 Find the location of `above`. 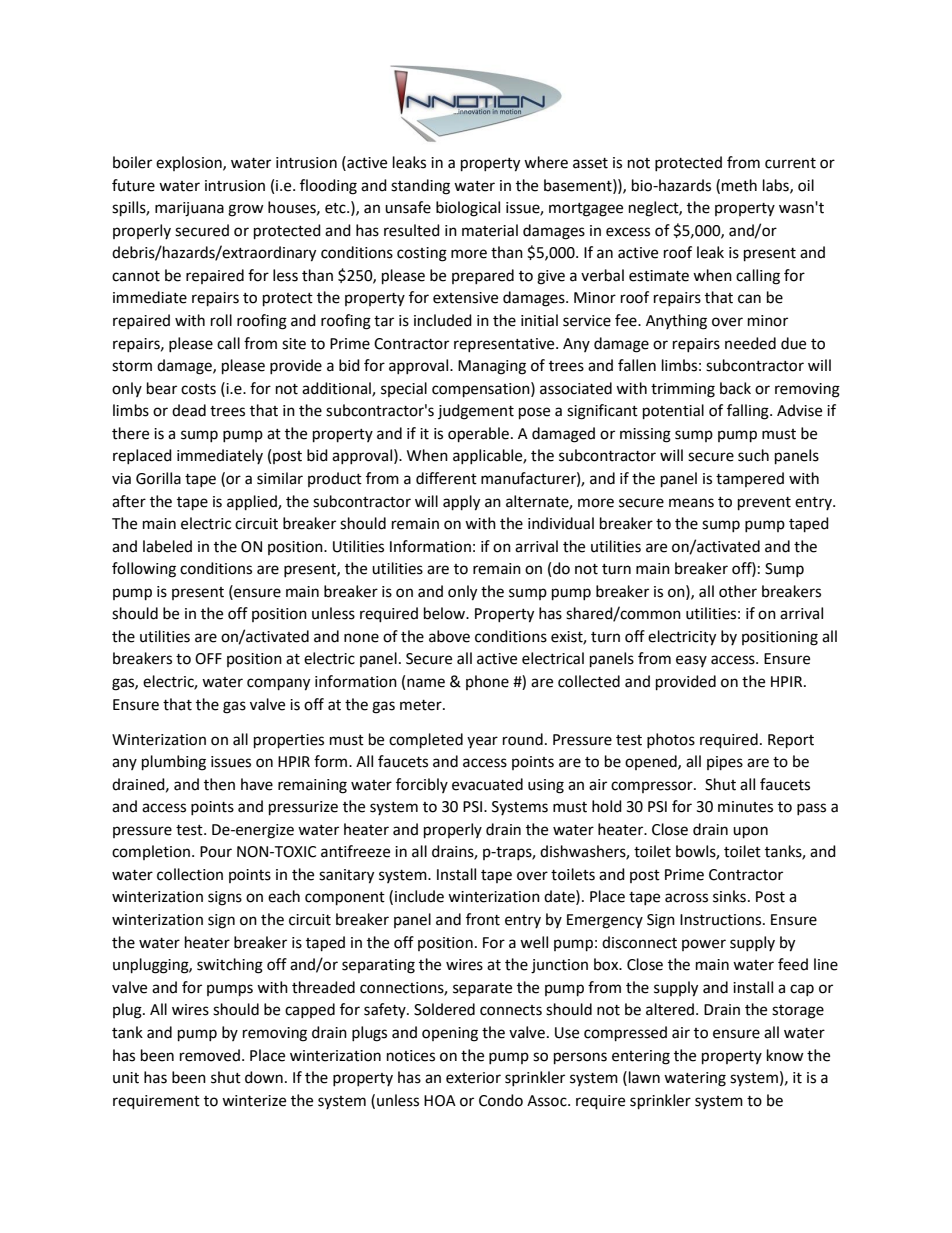

above is located at coordinates (449, 636).
